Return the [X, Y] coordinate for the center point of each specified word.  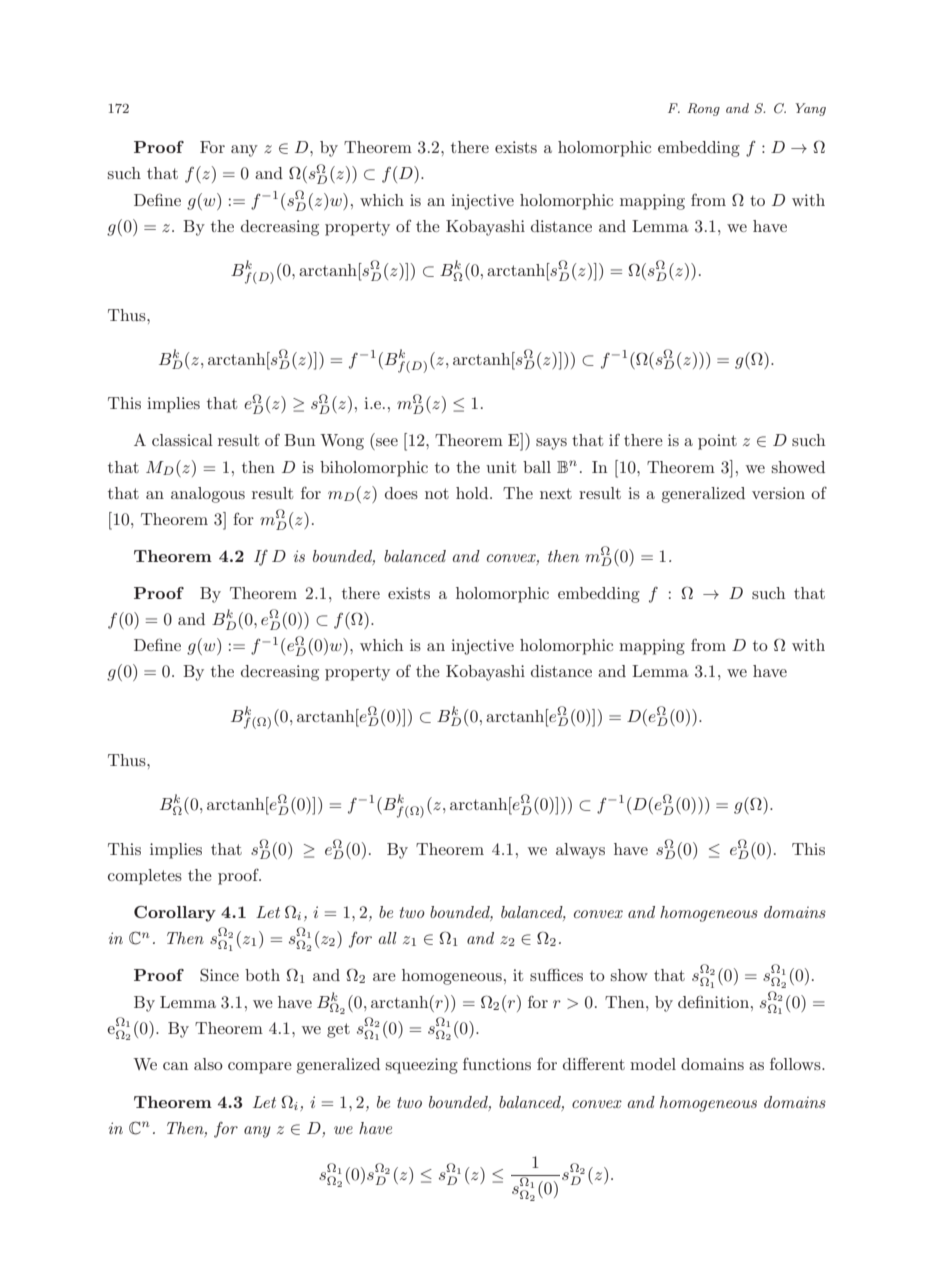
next [556, 493]
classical [182, 440]
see [387, 442]
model [653, 1064]
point [717, 442]
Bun [299, 440]
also [208, 1064]
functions [497, 1064]
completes [145, 877]
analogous [208, 495]
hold [473, 493]
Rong [703, 109]
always [580, 851]
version [778, 493]
